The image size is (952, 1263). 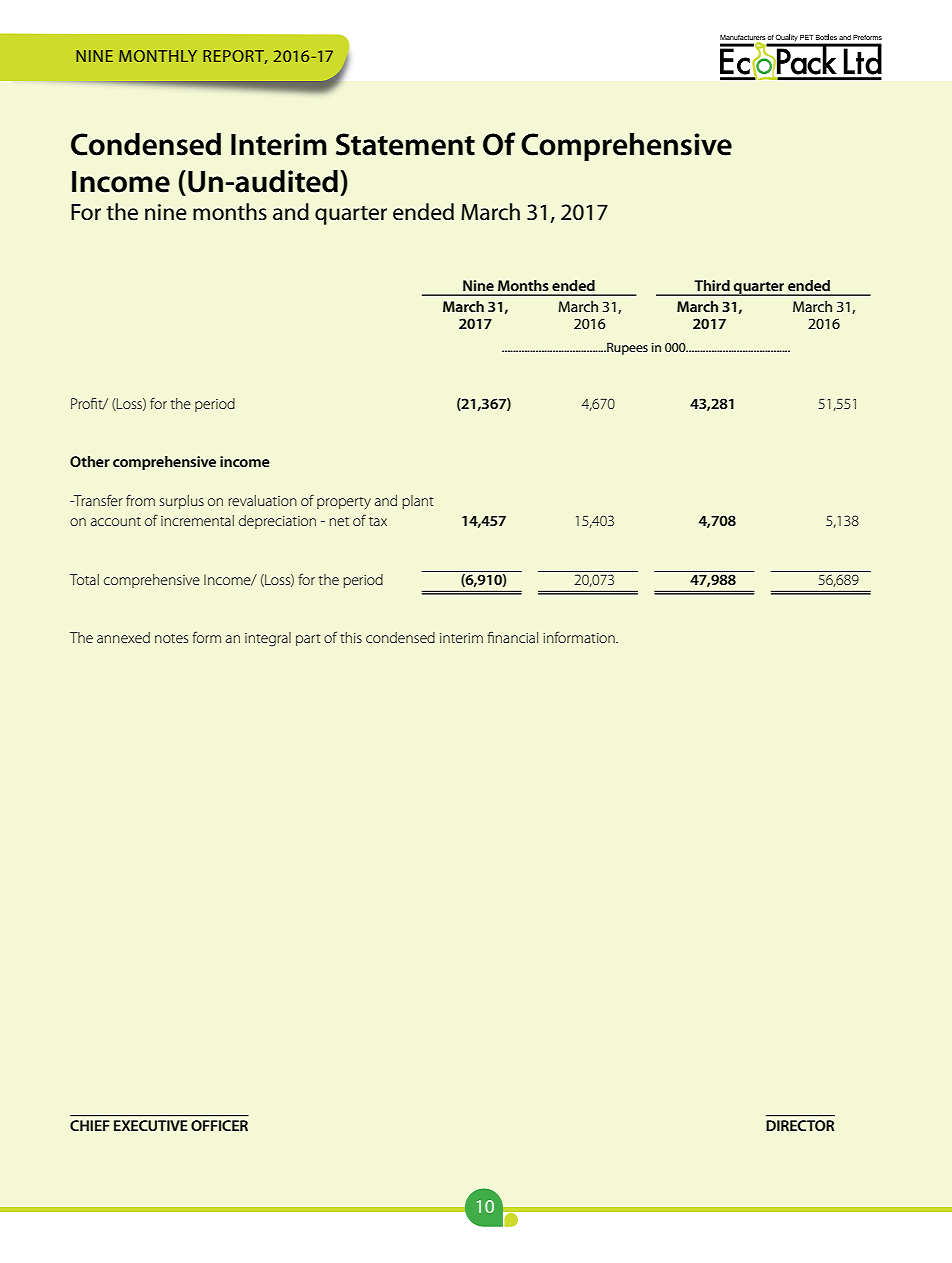 What do you see at coordinates (219, 1125) in the screenshot?
I see `OFFICER` at bounding box center [219, 1125].
